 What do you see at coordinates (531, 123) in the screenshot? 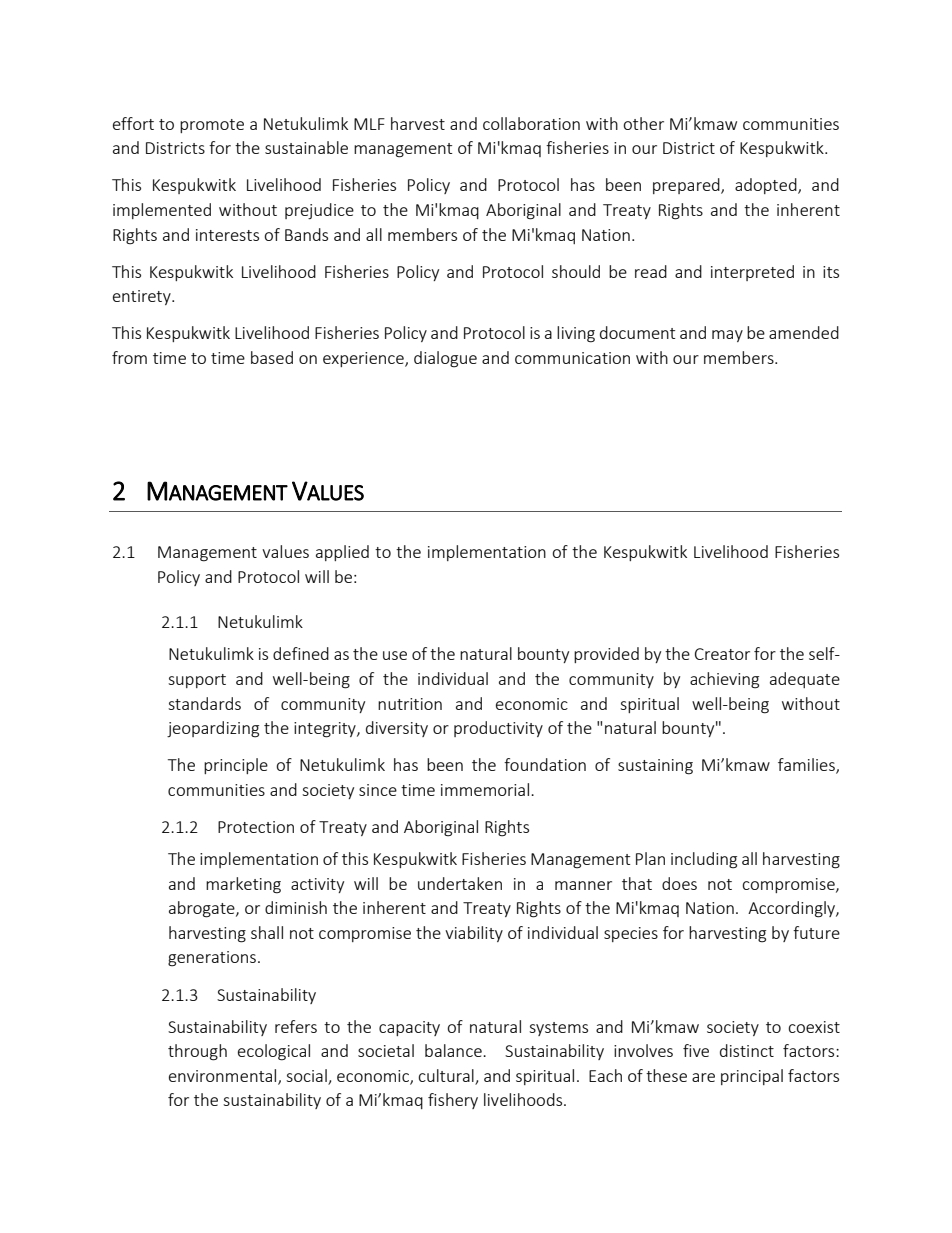
I see `collaboration` at bounding box center [531, 123].
